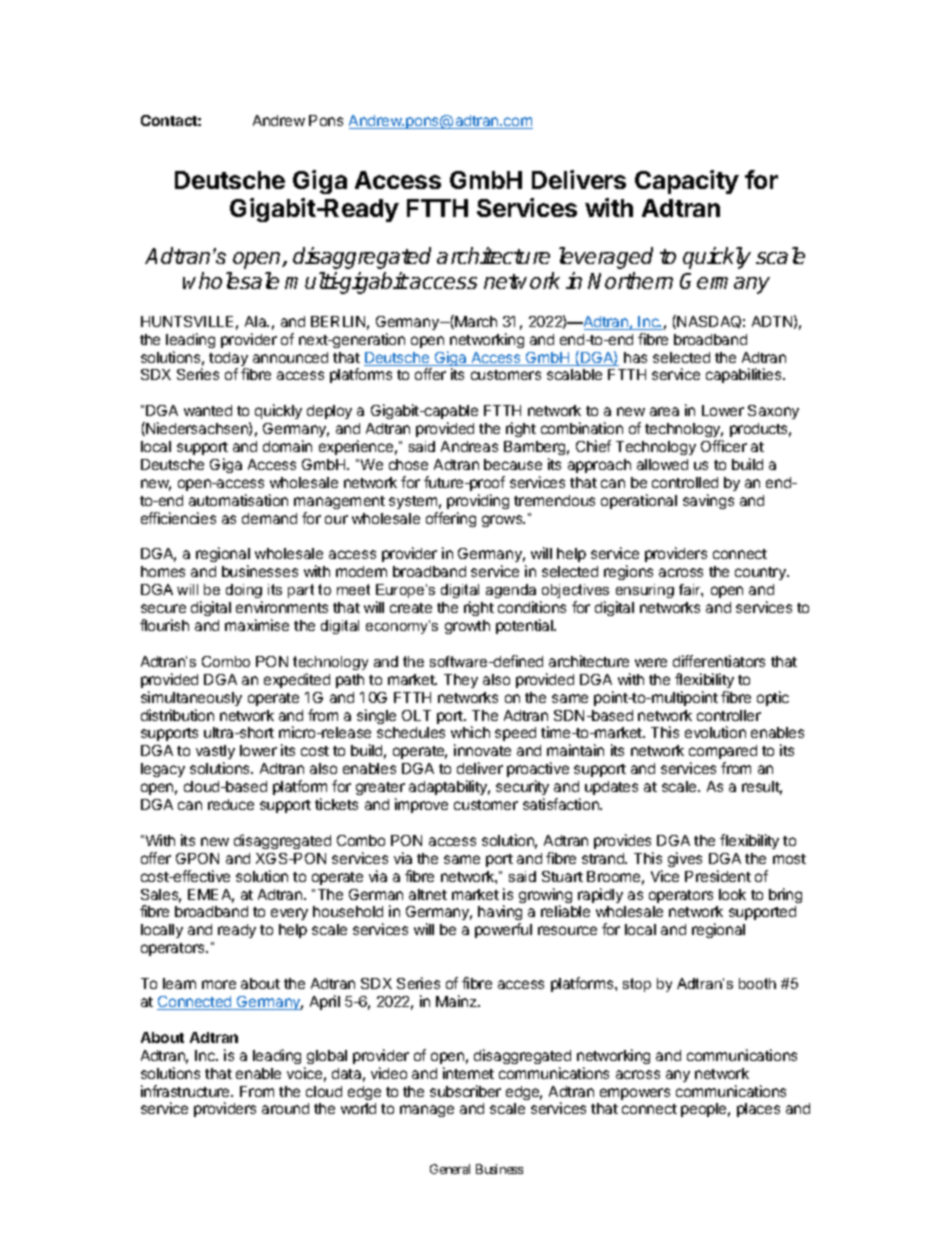  Describe the element at coordinates (289, 914) in the screenshot. I see `every` at that location.
